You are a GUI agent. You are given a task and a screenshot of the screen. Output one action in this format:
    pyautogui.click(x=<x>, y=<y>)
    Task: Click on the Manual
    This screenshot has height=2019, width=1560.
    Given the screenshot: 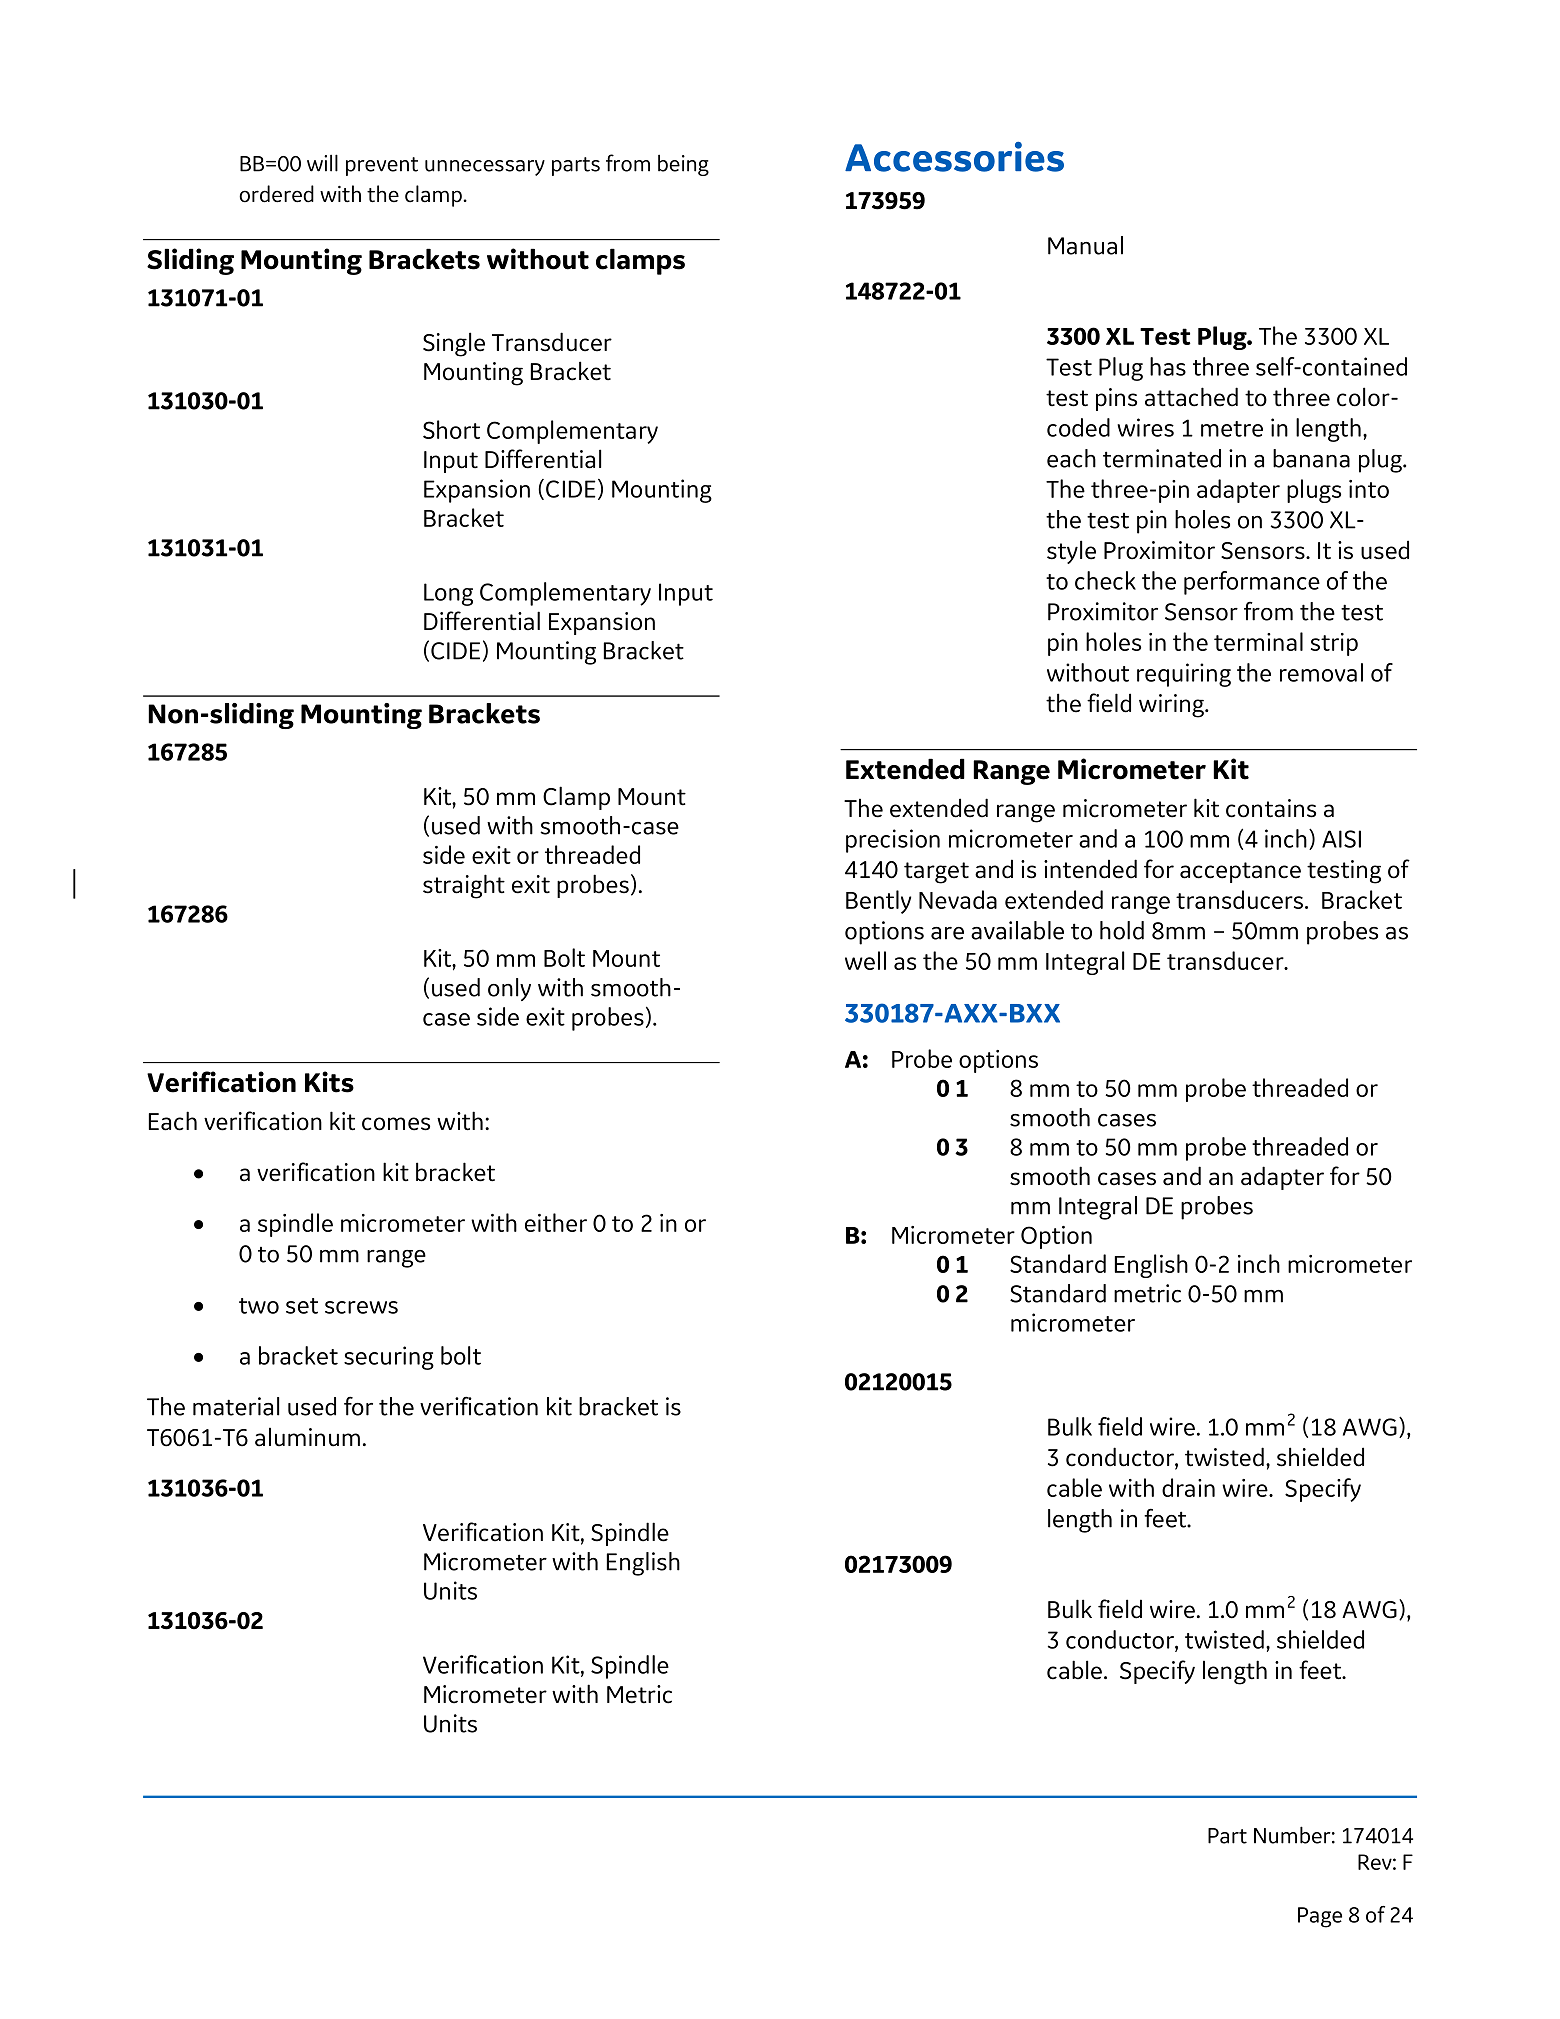 What is the action you would take?
    pyautogui.click(x=1085, y=245)
